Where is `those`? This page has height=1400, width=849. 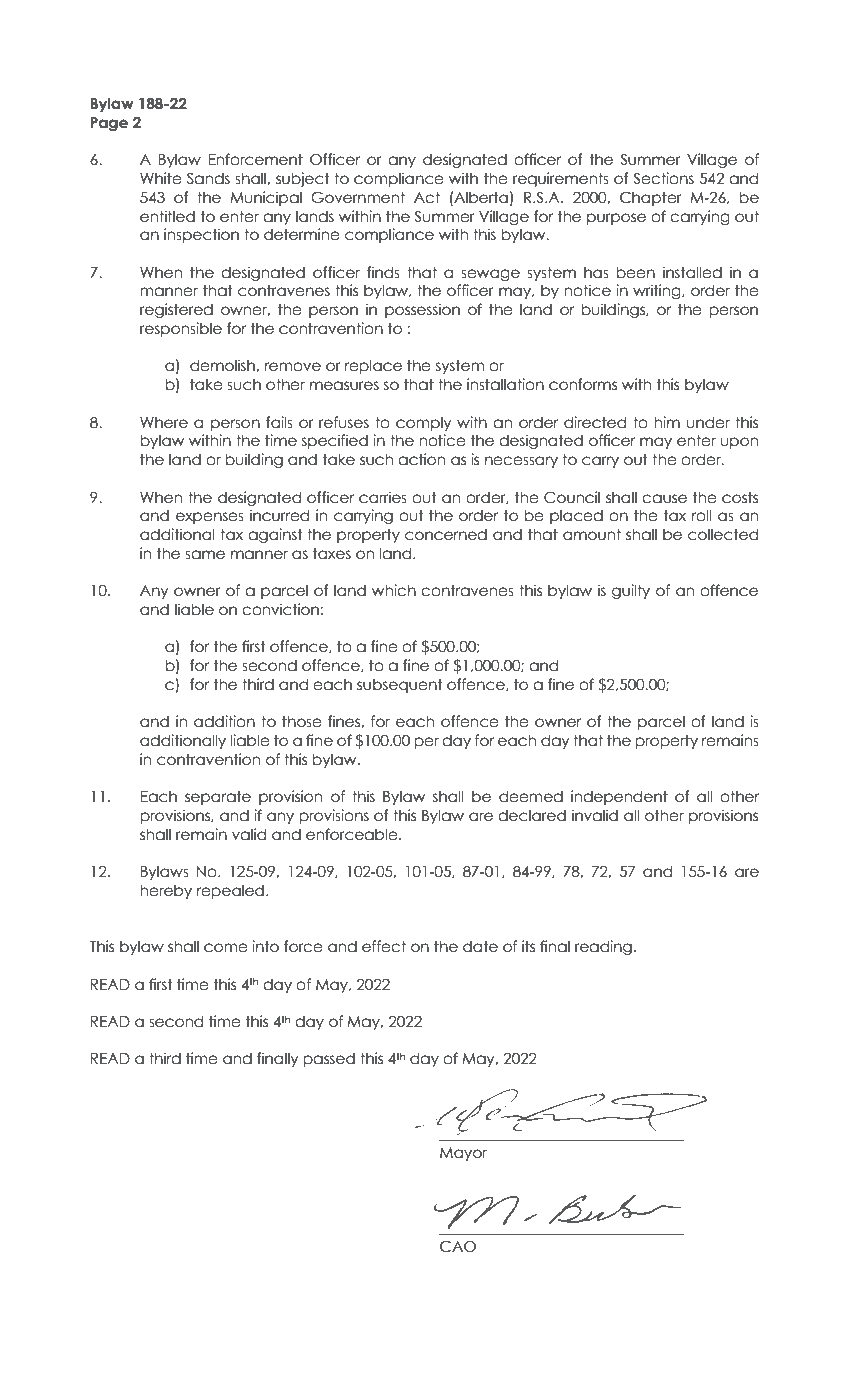
those is located at coordinates (302, 721).
